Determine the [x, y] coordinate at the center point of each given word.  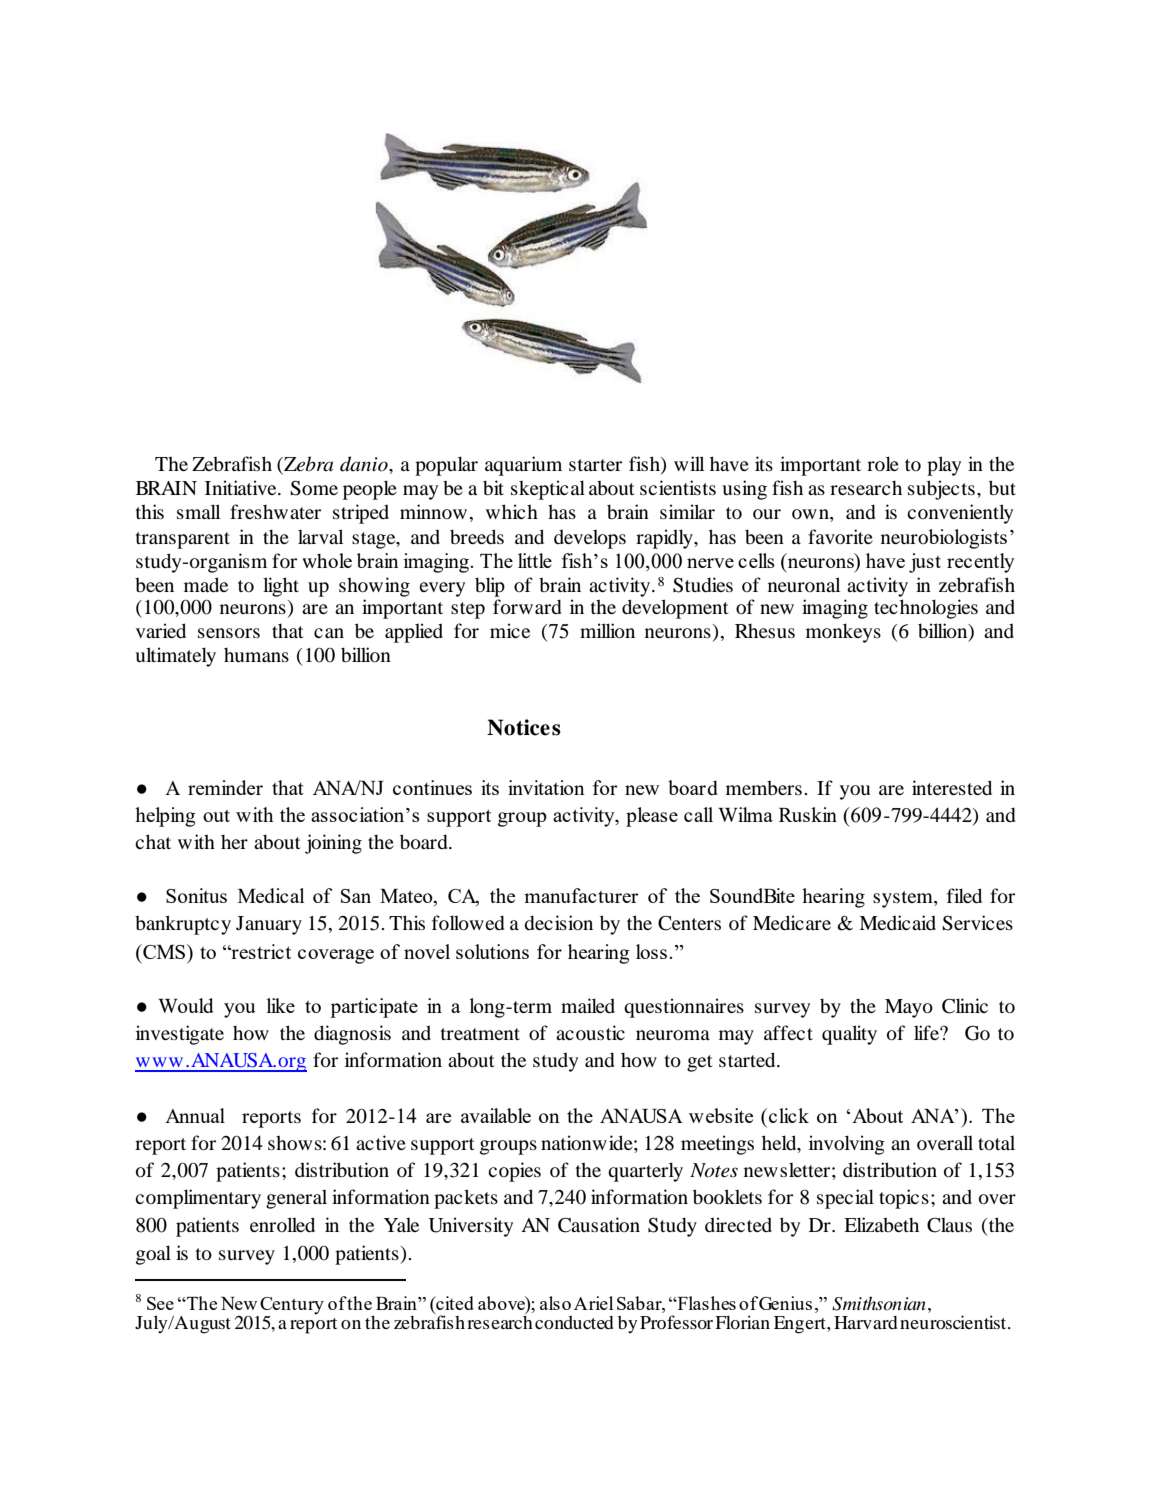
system [904, 899]
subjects [941, 490]
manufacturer [581, 895]
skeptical [548, 490]
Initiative [242, 487]
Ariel [593, 1303]
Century [292, 1307]
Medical [271, 895]
